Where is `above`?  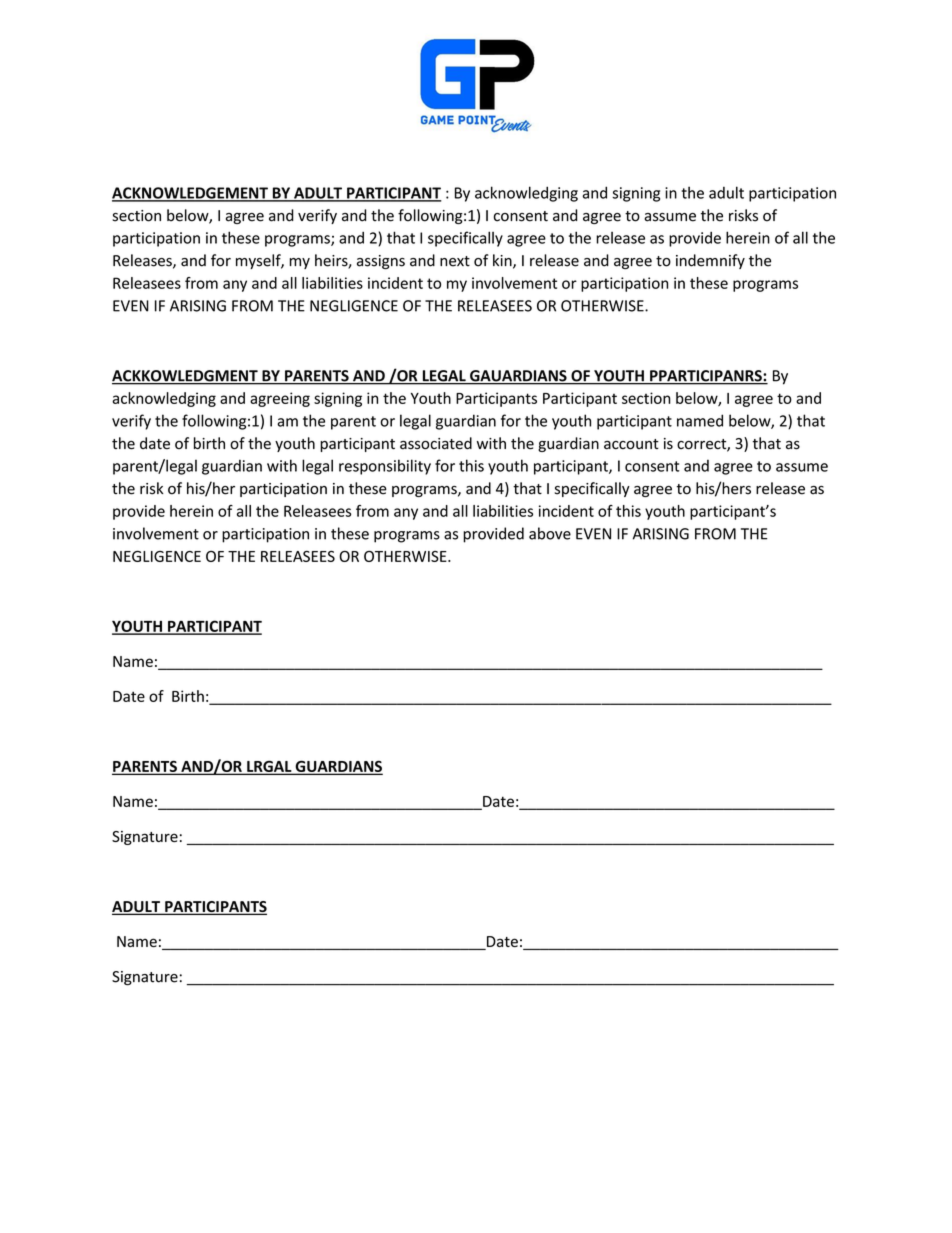
above is located at coordinates (550, 533).
